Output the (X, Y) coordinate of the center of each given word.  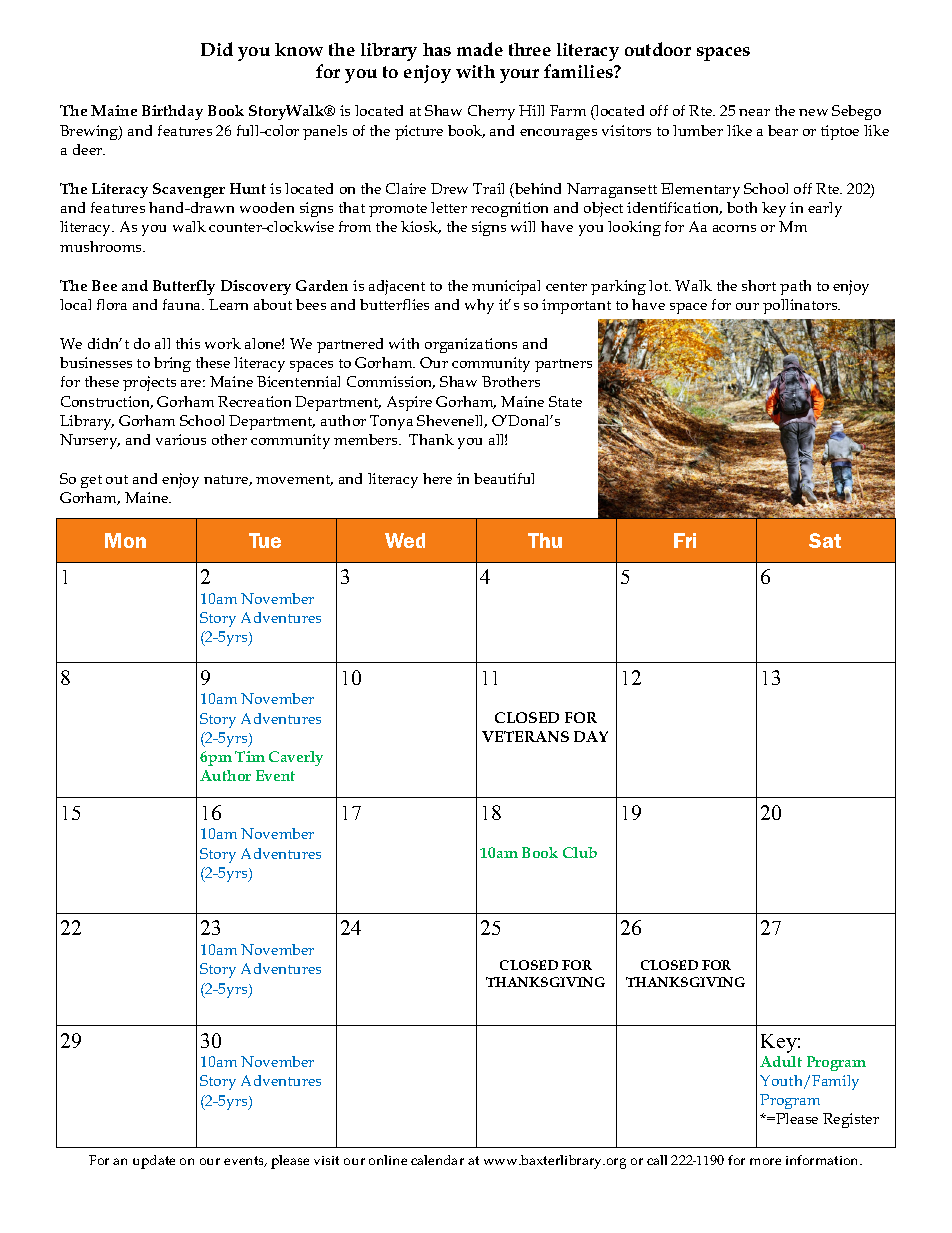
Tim (250, 756)
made (480, 49)
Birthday (172, 112)
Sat (825, 540)
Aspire (409, 403)
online (388, 1160)
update (154, 1162)
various (181, 439)
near (754, 112)
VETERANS (525, 736)
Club (580, 852)
